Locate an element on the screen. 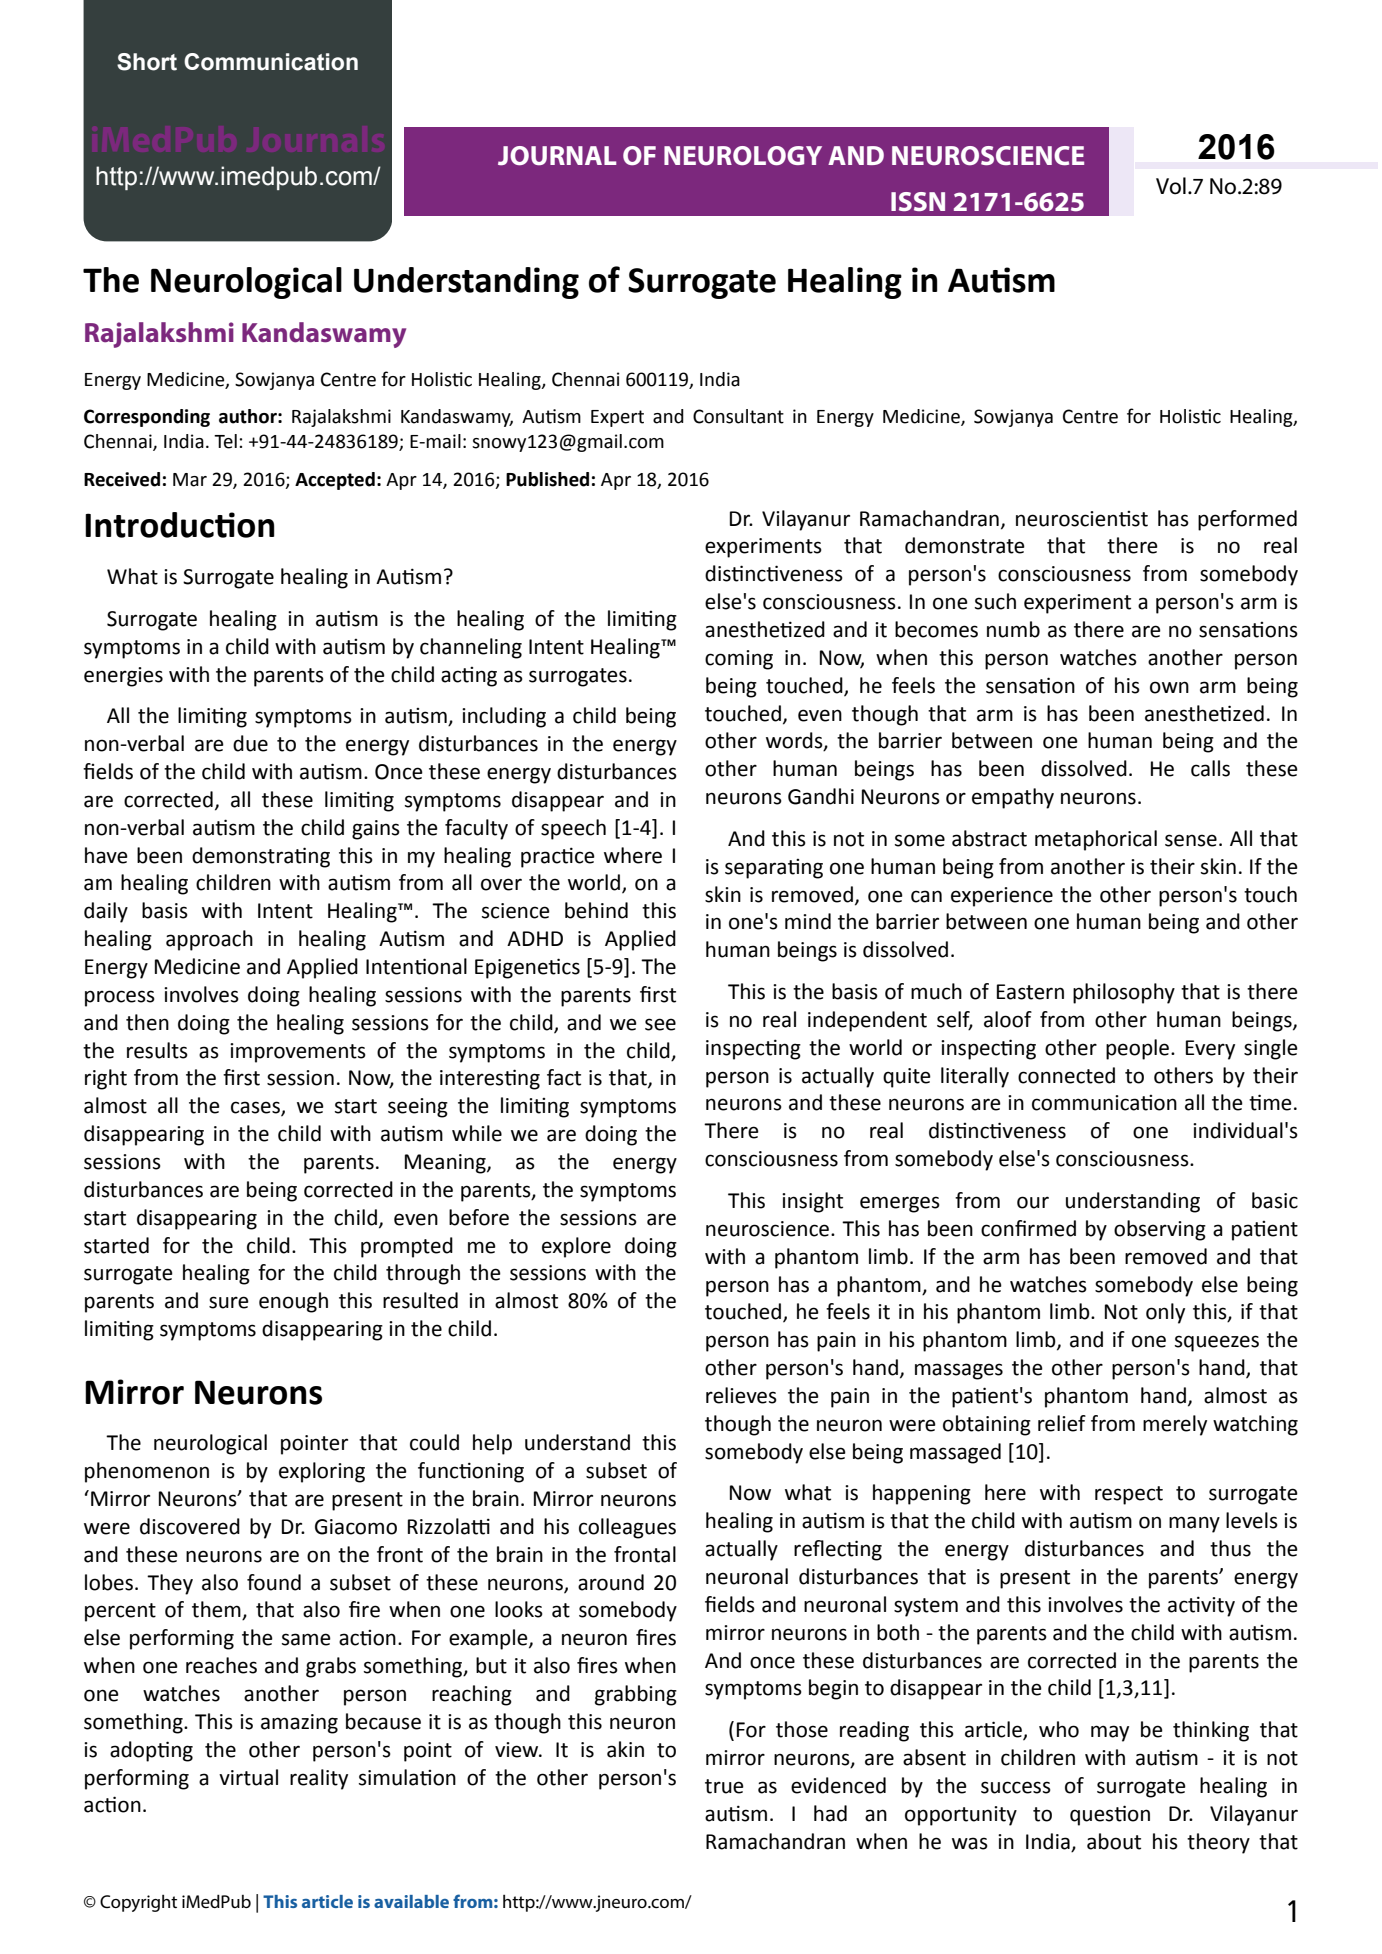 Image resolution: width=1382 pixels, height=1954 pixels. philosophy is located at coordinates (1124, 993).
